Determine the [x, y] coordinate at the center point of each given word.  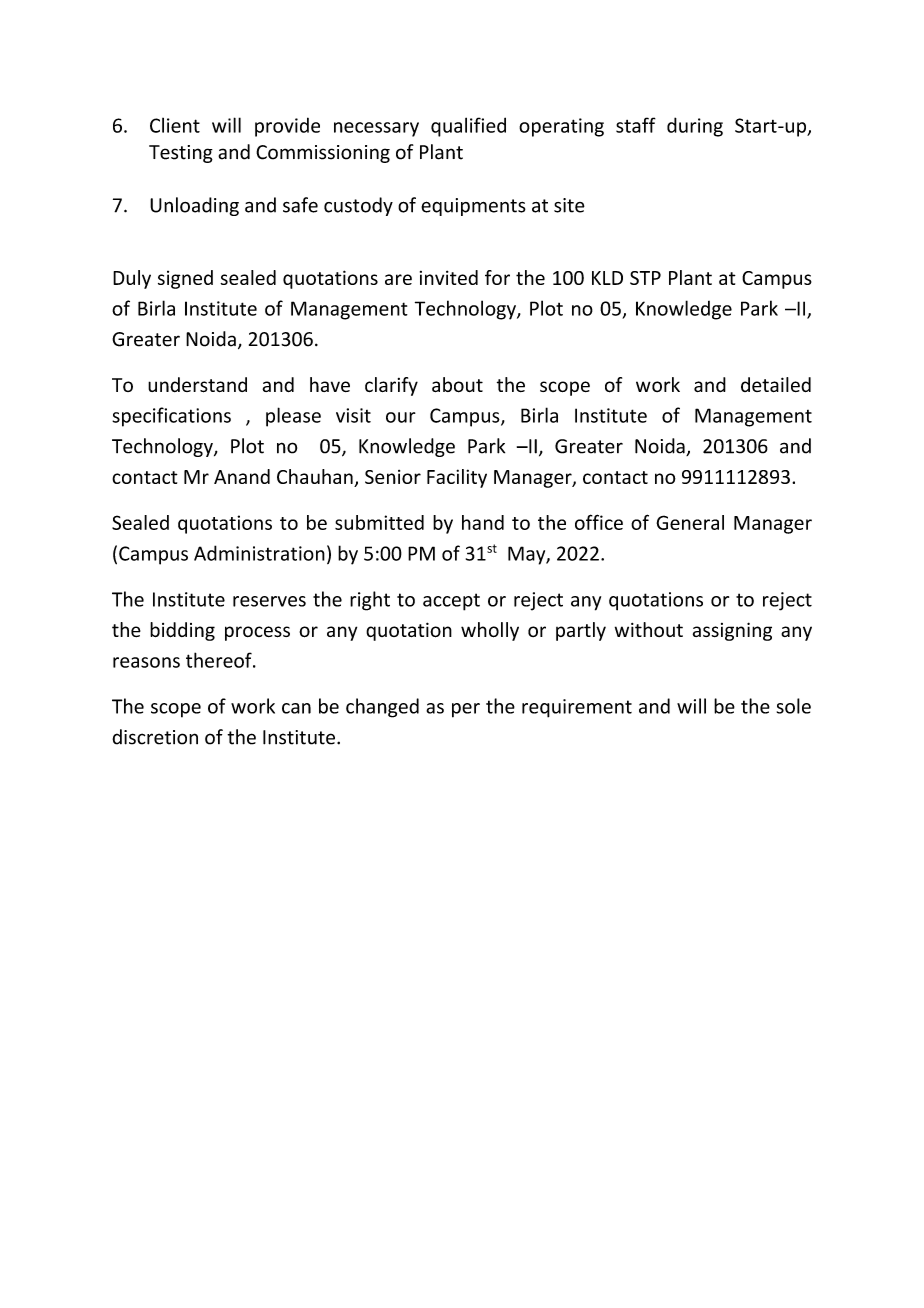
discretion [155, 737]
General [690, 522]
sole [794, 706]
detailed [776, 384]
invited [449, 277]
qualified [468, 127]
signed [185, 279]
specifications [171, 417]
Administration [259, 553]
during [695, 127]
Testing [181, 154]
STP [645, 278]
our [401, 417]
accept [451, 602]
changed [382, 708]
